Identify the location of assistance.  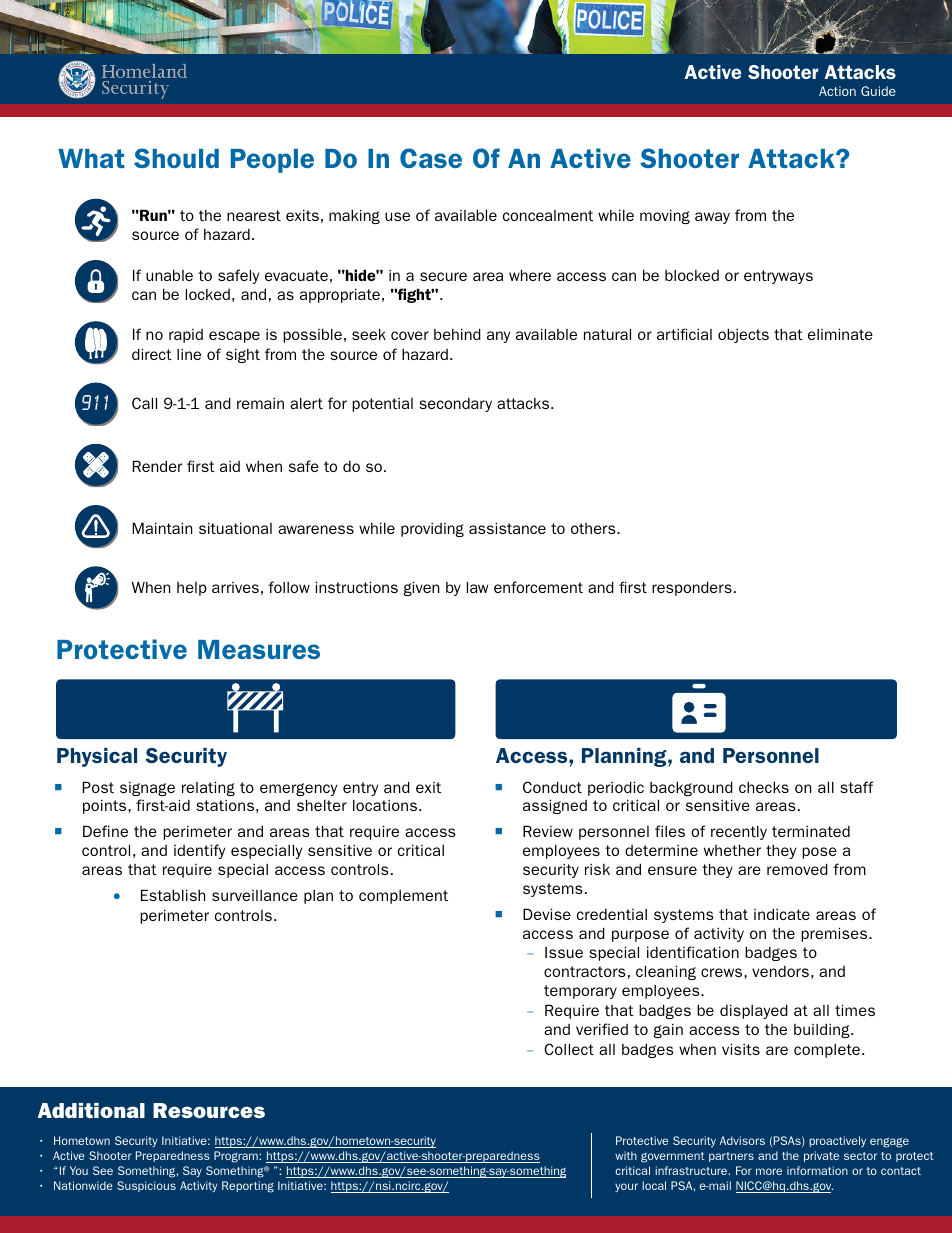
(507, 528).
